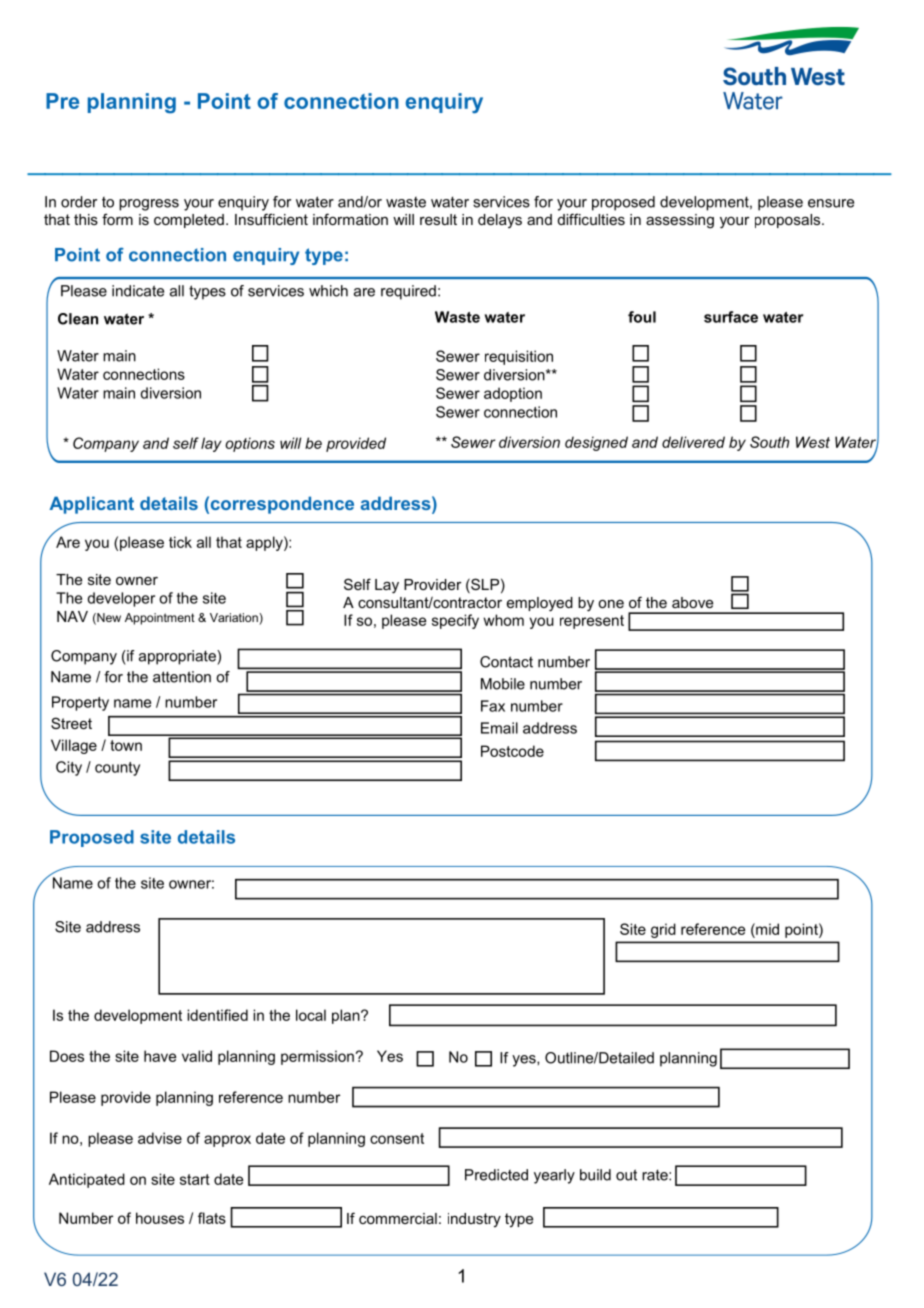 This screenshot has width=924, height=1308. What do you see at coordinates (180, 542) in the screenshot?
I see `tick` at bounding box center [180, 542].
